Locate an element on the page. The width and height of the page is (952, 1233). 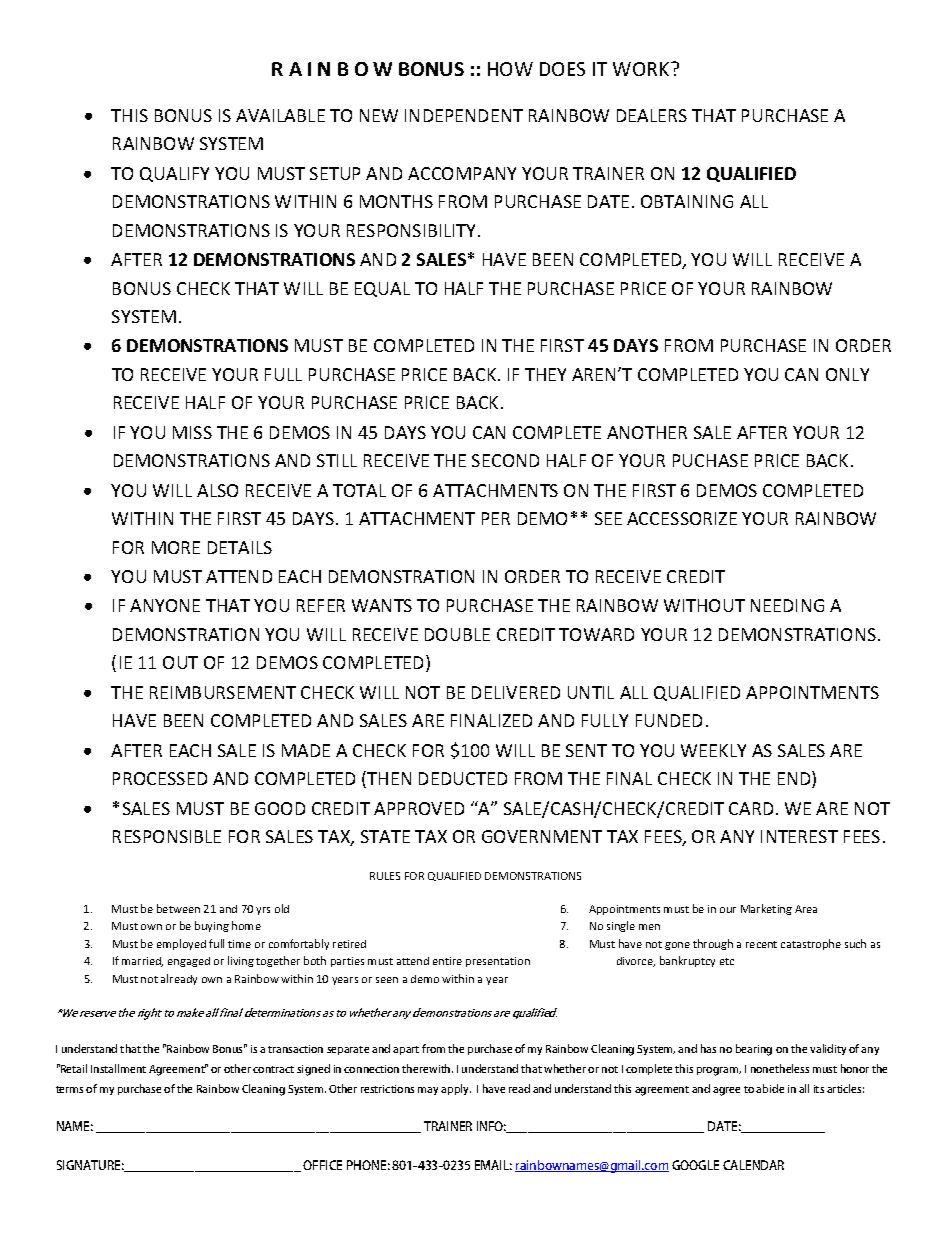
INDEPENDENT is located at coordinates (464, 115).
